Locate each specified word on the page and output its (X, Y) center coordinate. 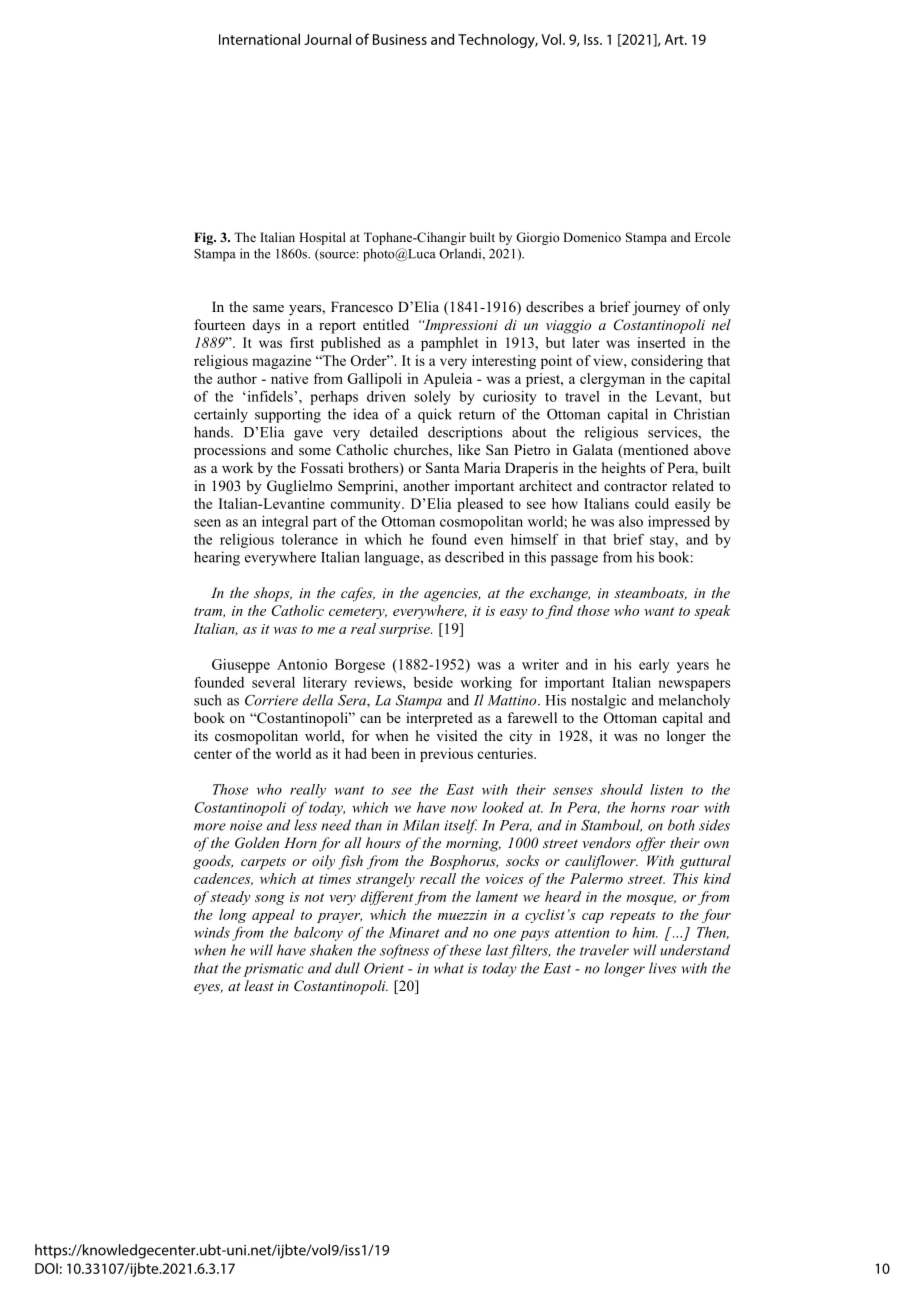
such (208, 700)
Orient (384, 968)
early (654, 666)
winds (212, 932)
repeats (633, 917)
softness (404, 951)
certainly (221, 415)
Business (400, 39)
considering (667, 362)
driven (386, 396)
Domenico (592, 237)
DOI (46, 1268)
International (259, 39)
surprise (405, 630)
